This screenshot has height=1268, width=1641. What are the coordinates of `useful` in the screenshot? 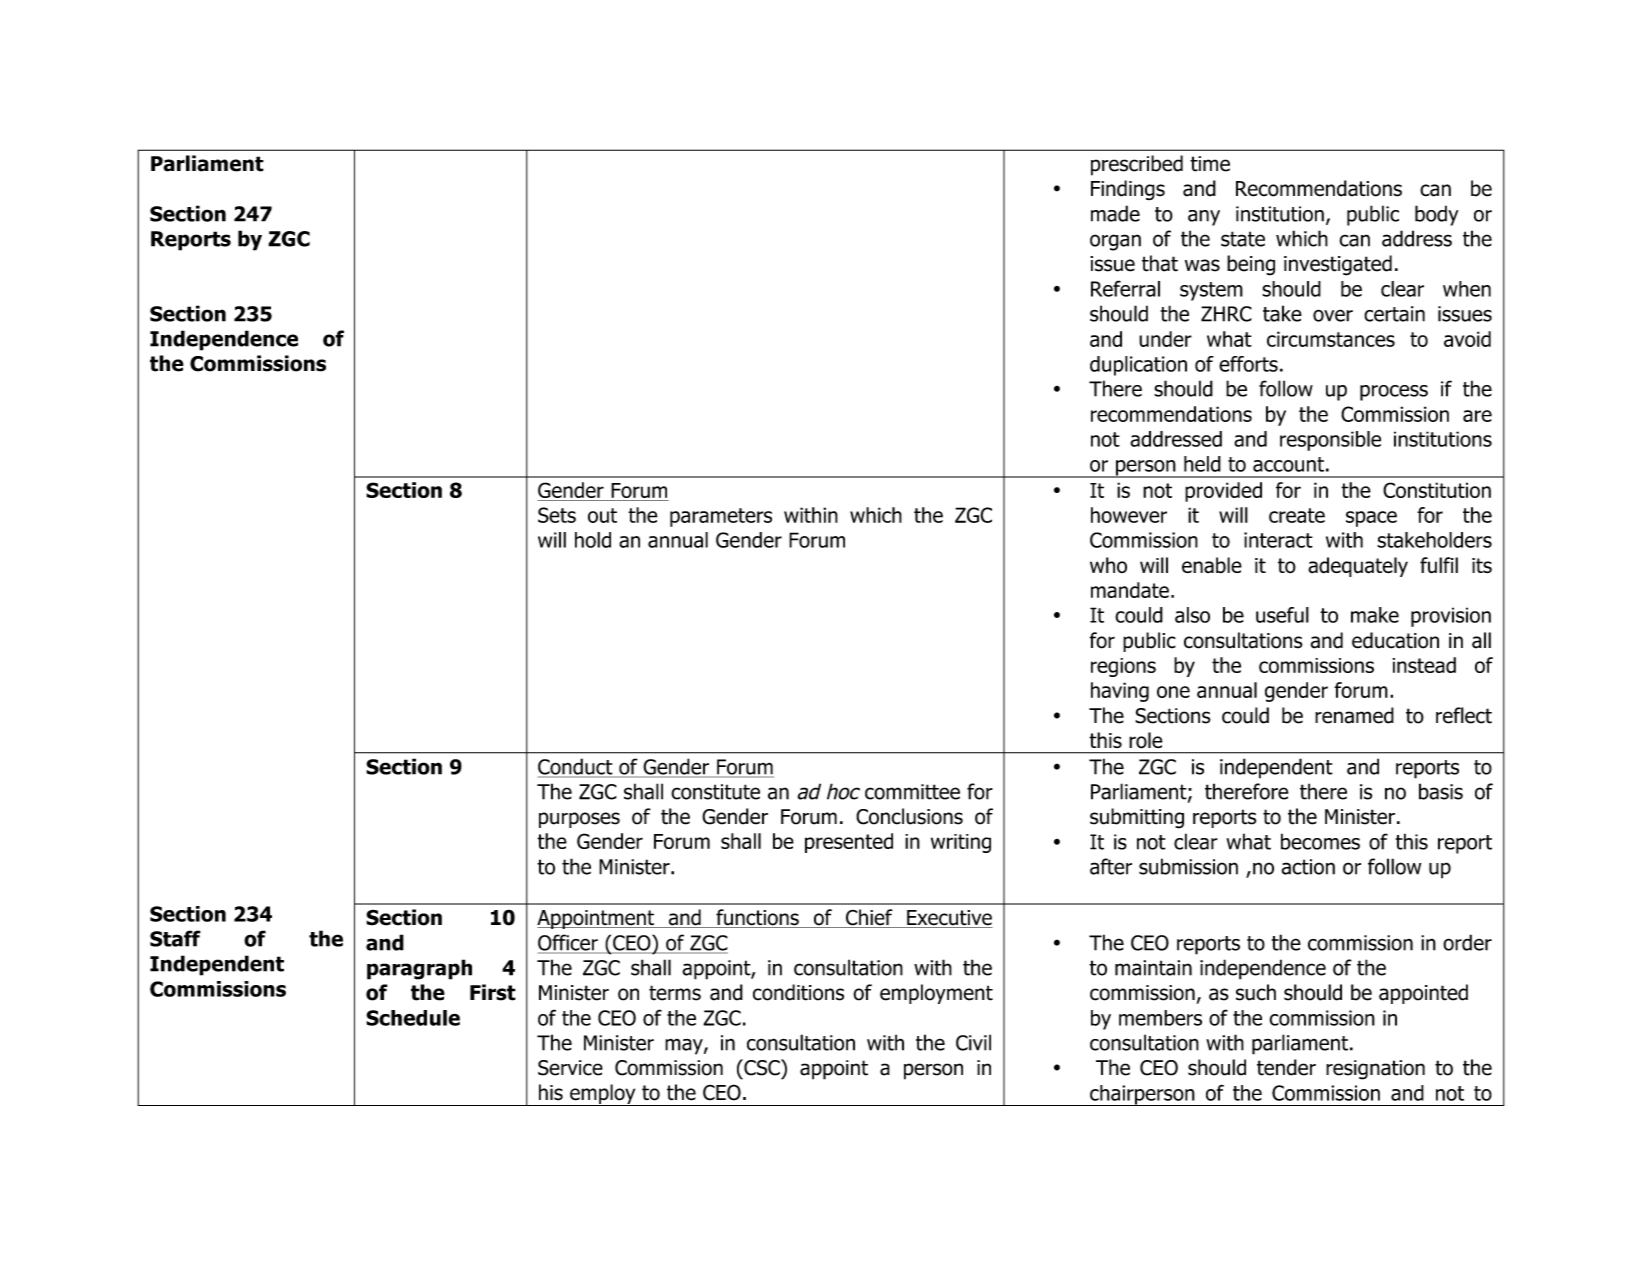 It's located at (1282, 615).
